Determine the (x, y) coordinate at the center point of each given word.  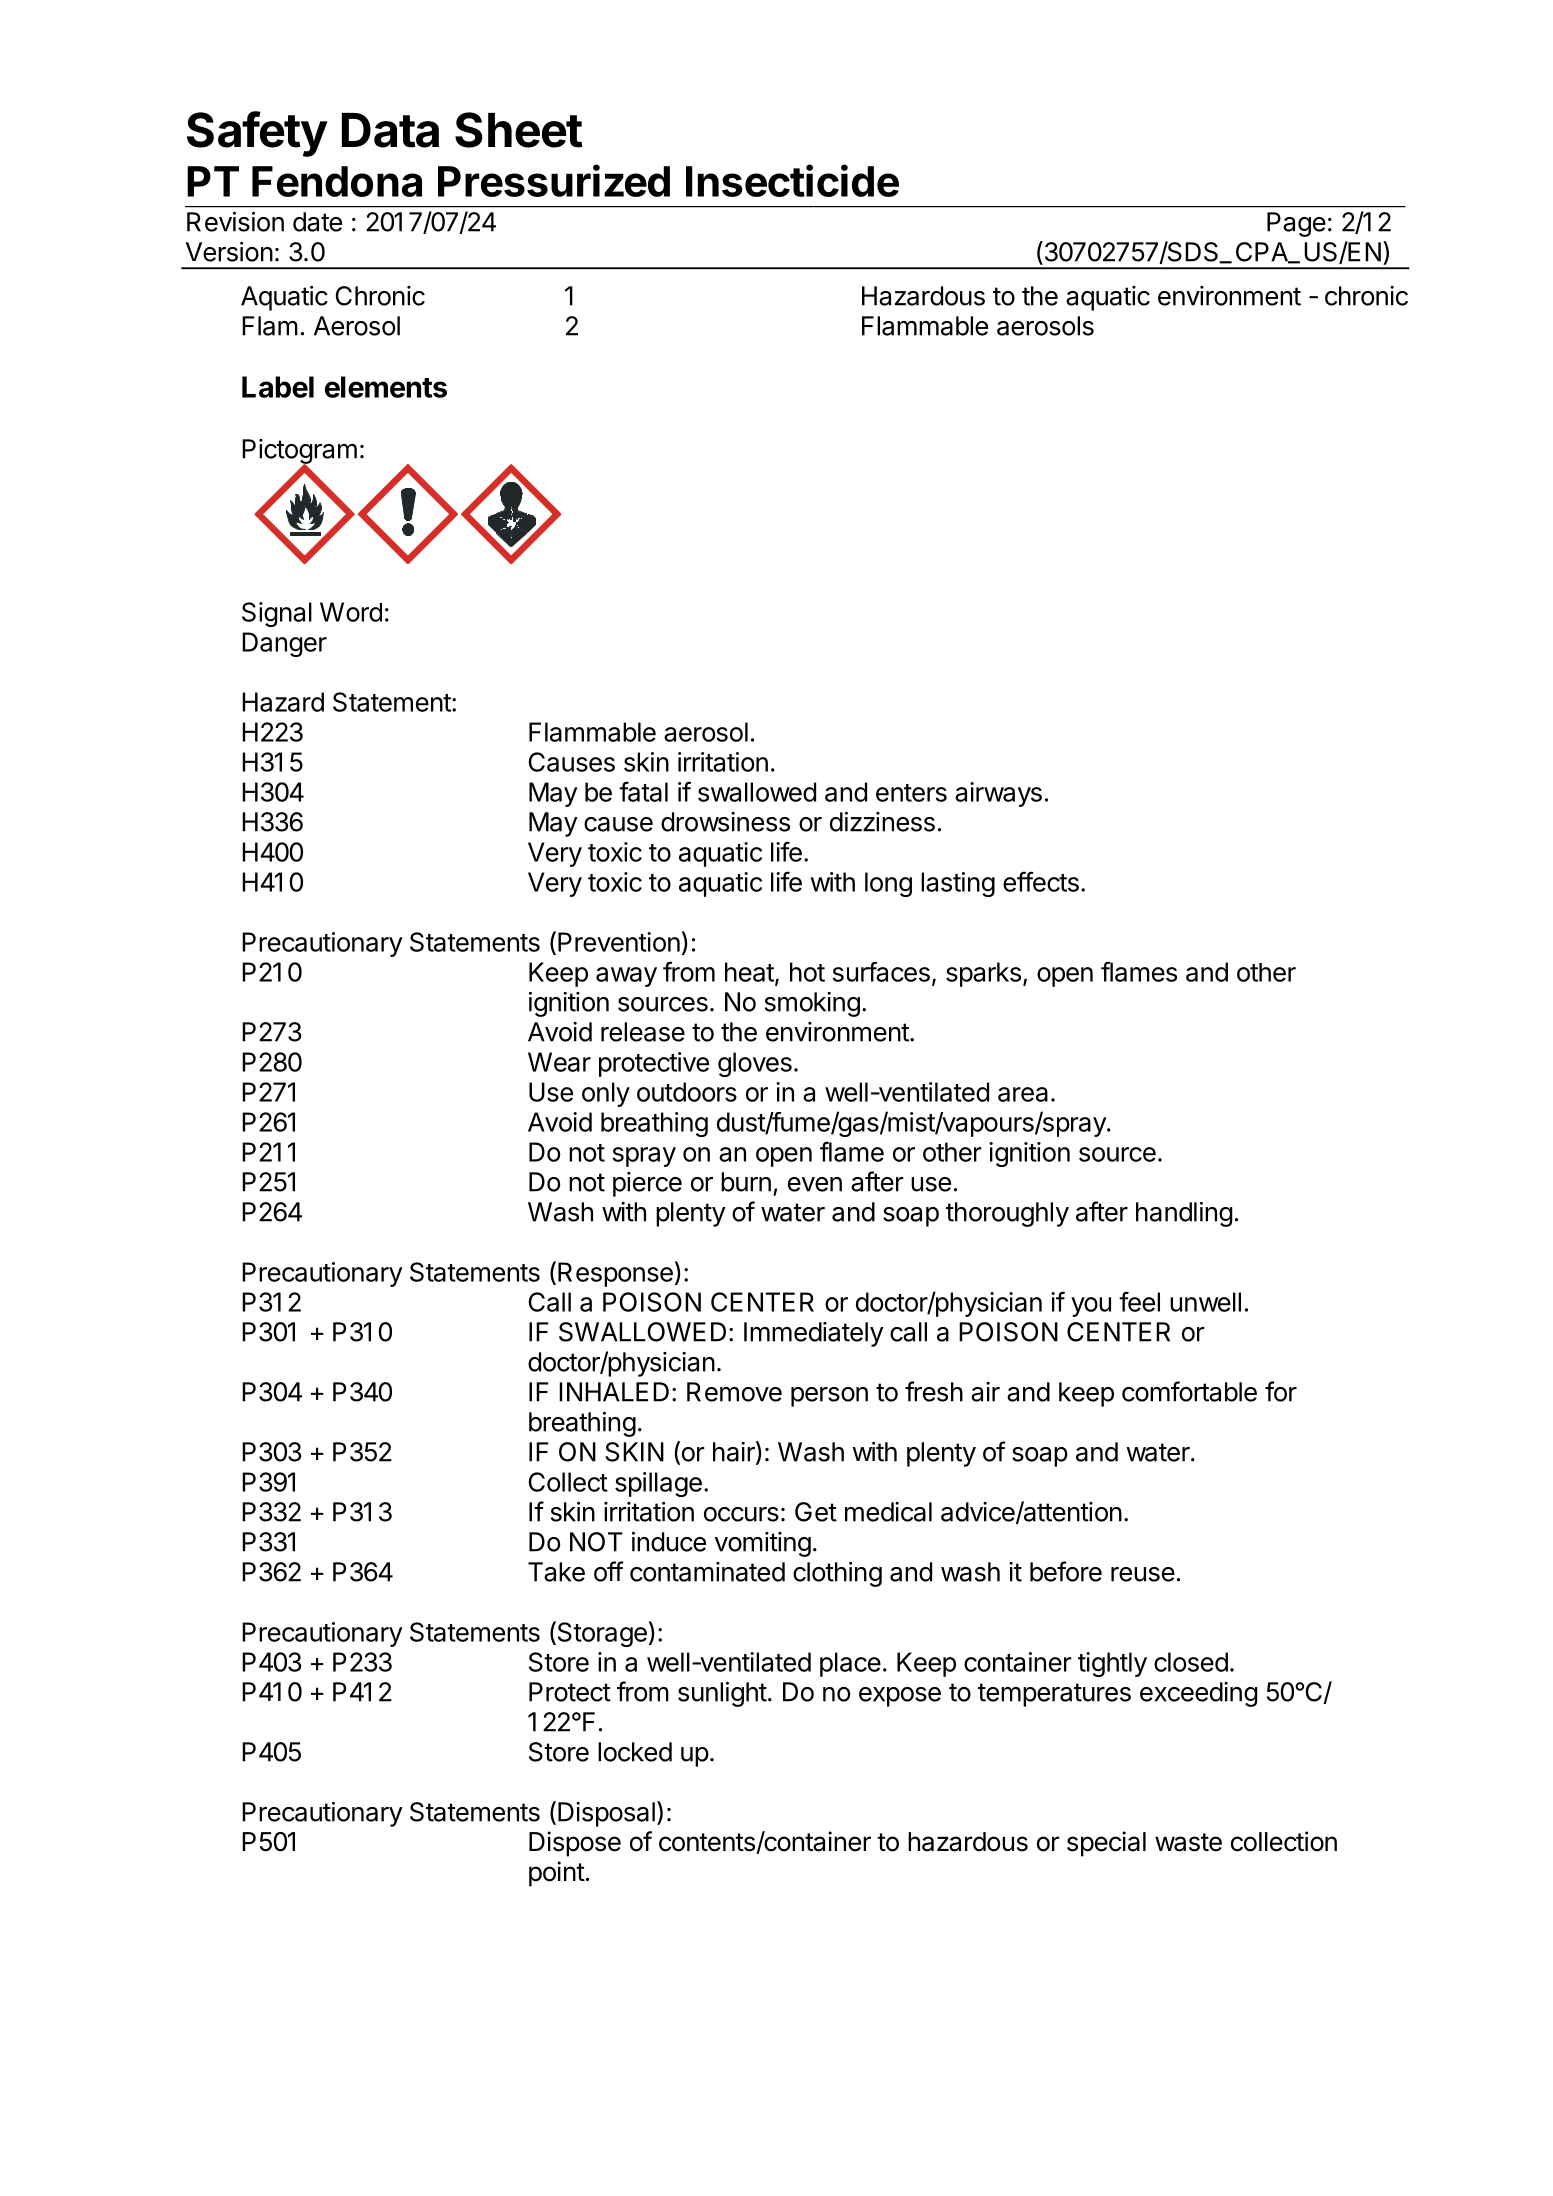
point (557, 1874)
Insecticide (792, 180)
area (1023, 1094)
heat (750, 973)
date (317, 222)
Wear (559, 1062)
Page (1296, 224)
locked (635, 1752)
